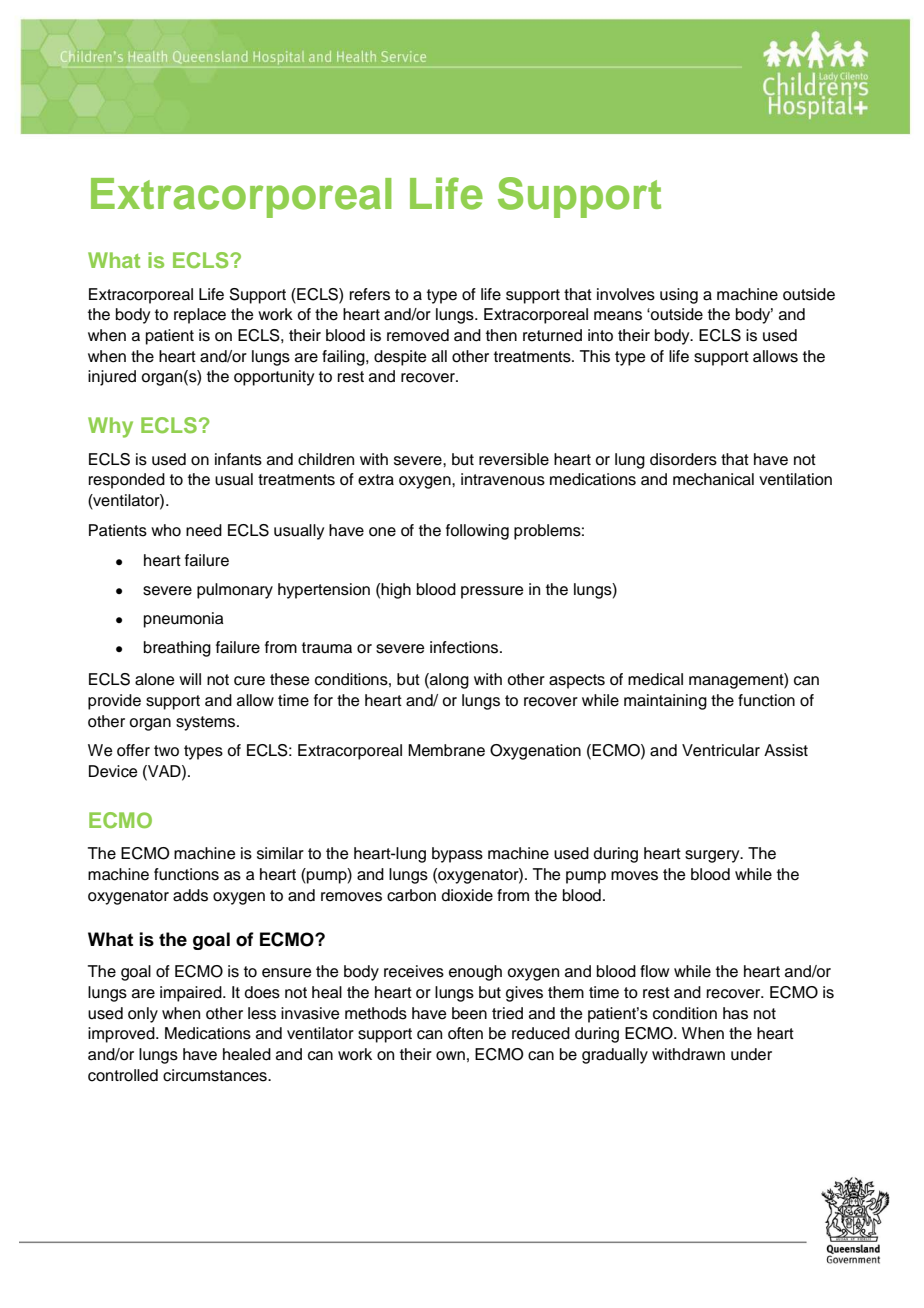  I want to click on using, so click(679, 296).
